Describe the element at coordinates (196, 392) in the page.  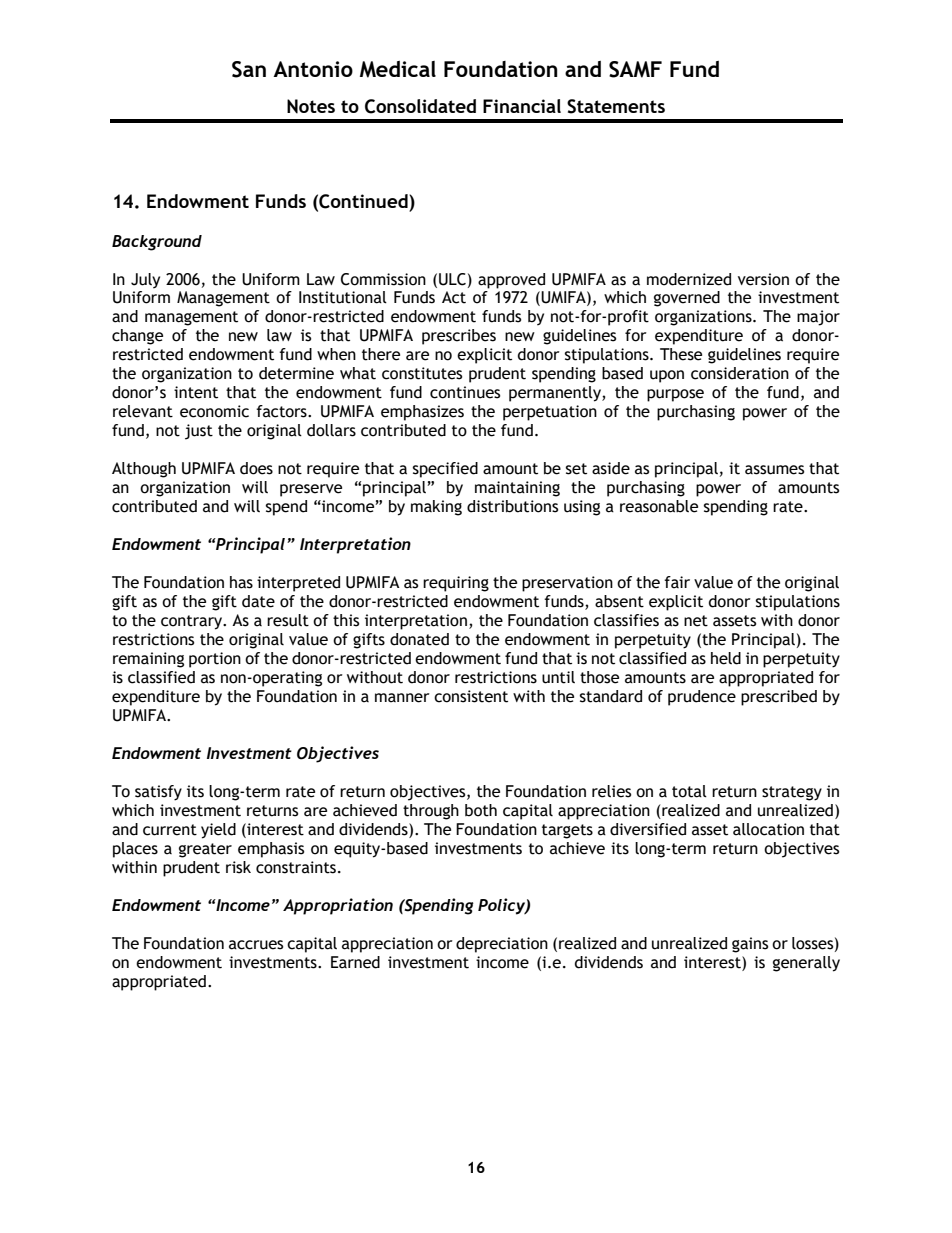
I see `intent` at that location.
